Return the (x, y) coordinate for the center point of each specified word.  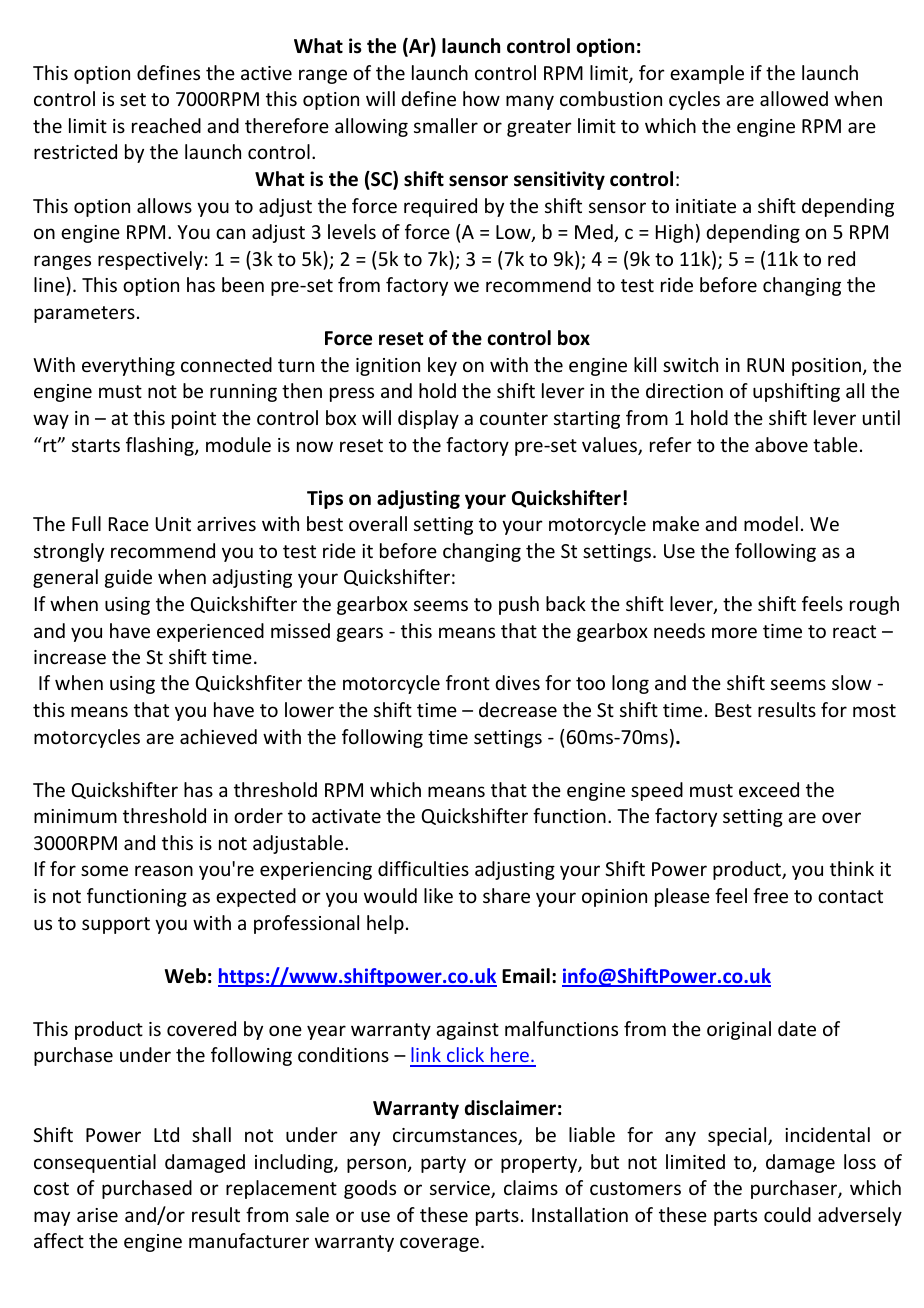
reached (166, 125)
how (481, 98)
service (461, 1189)
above (781, 444)
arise (97, 1215)
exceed (769, 789)
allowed (794, 98)
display (428, 419)
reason (164, 870)
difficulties (423, 868)
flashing (161, 446)
